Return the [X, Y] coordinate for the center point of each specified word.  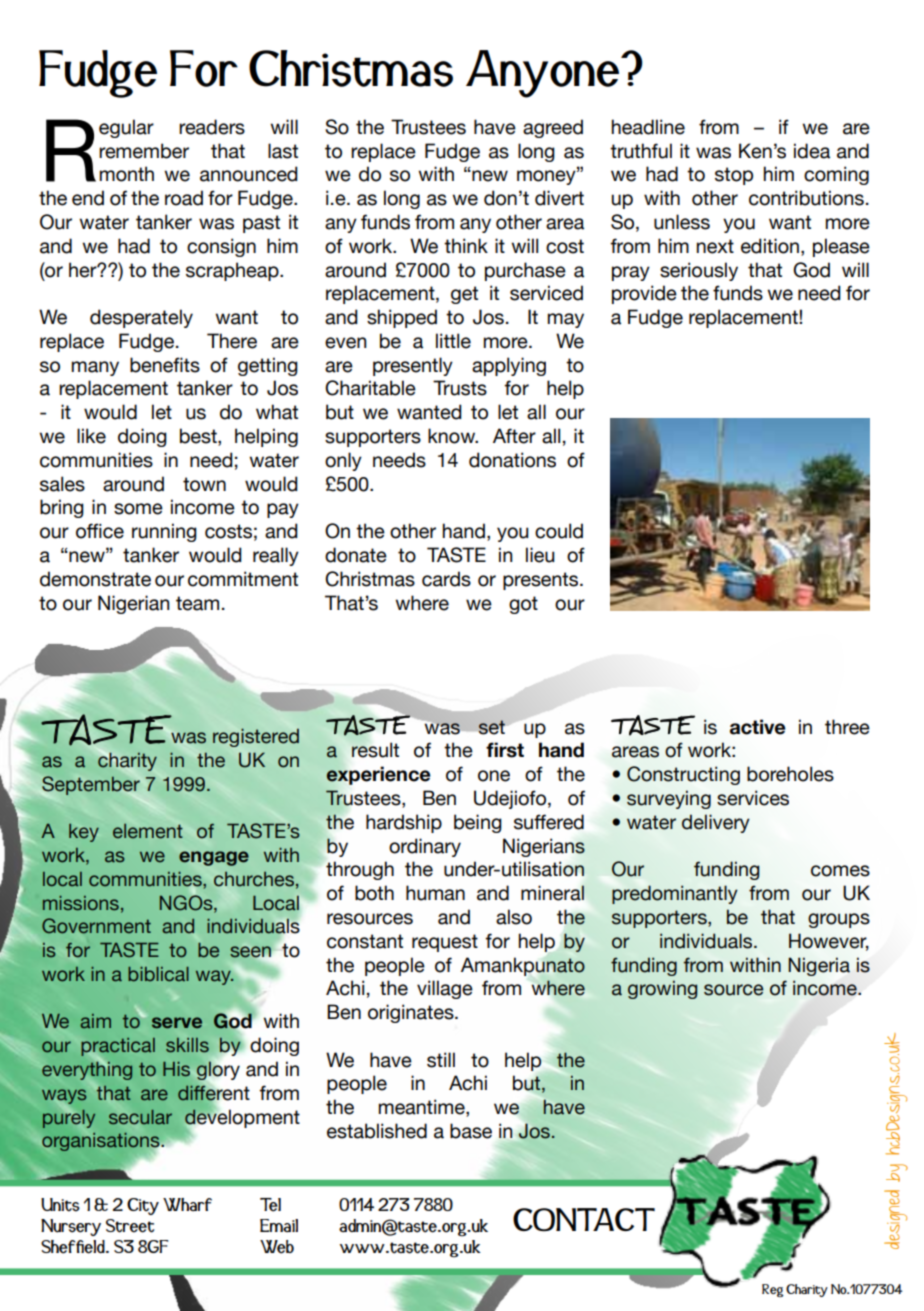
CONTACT [584, 1219]
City [143, 1206]
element [148, 831]
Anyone [544, 74]
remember [144, 151]
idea [812, 151]
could [559, 531]
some [138, 509]
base [471, 1131]
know [452, 436]
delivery [716, 823]
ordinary [425, 847]
